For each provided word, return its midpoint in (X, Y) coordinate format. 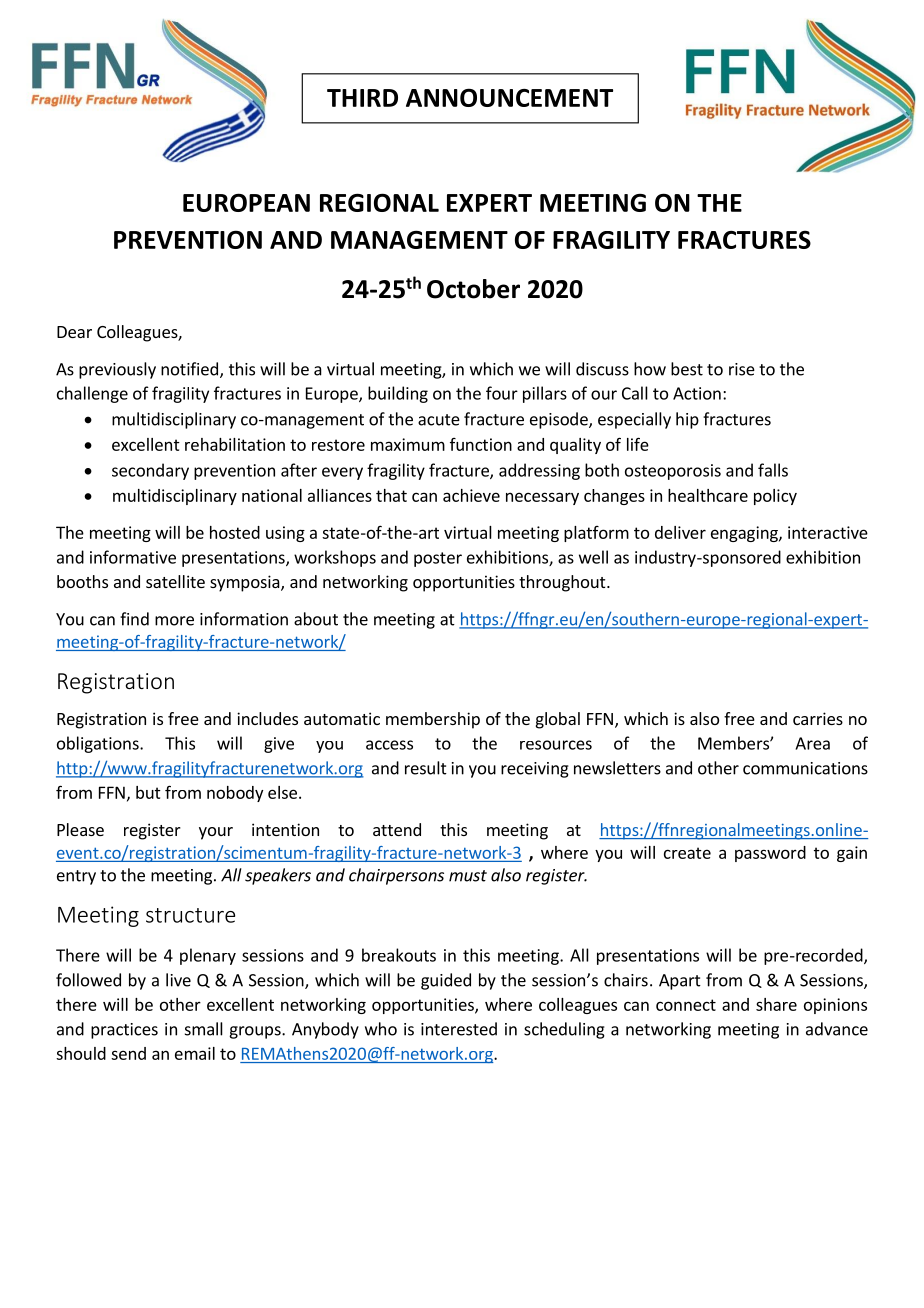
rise (742, 369)
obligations (99, 744)
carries (818, 718)
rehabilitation (235, 444)
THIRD (362, 98)
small (204, 1029)
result (426, 768)
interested (459, 1029)
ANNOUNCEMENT (509, 97)
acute (439, 420)
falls (773, 470)
